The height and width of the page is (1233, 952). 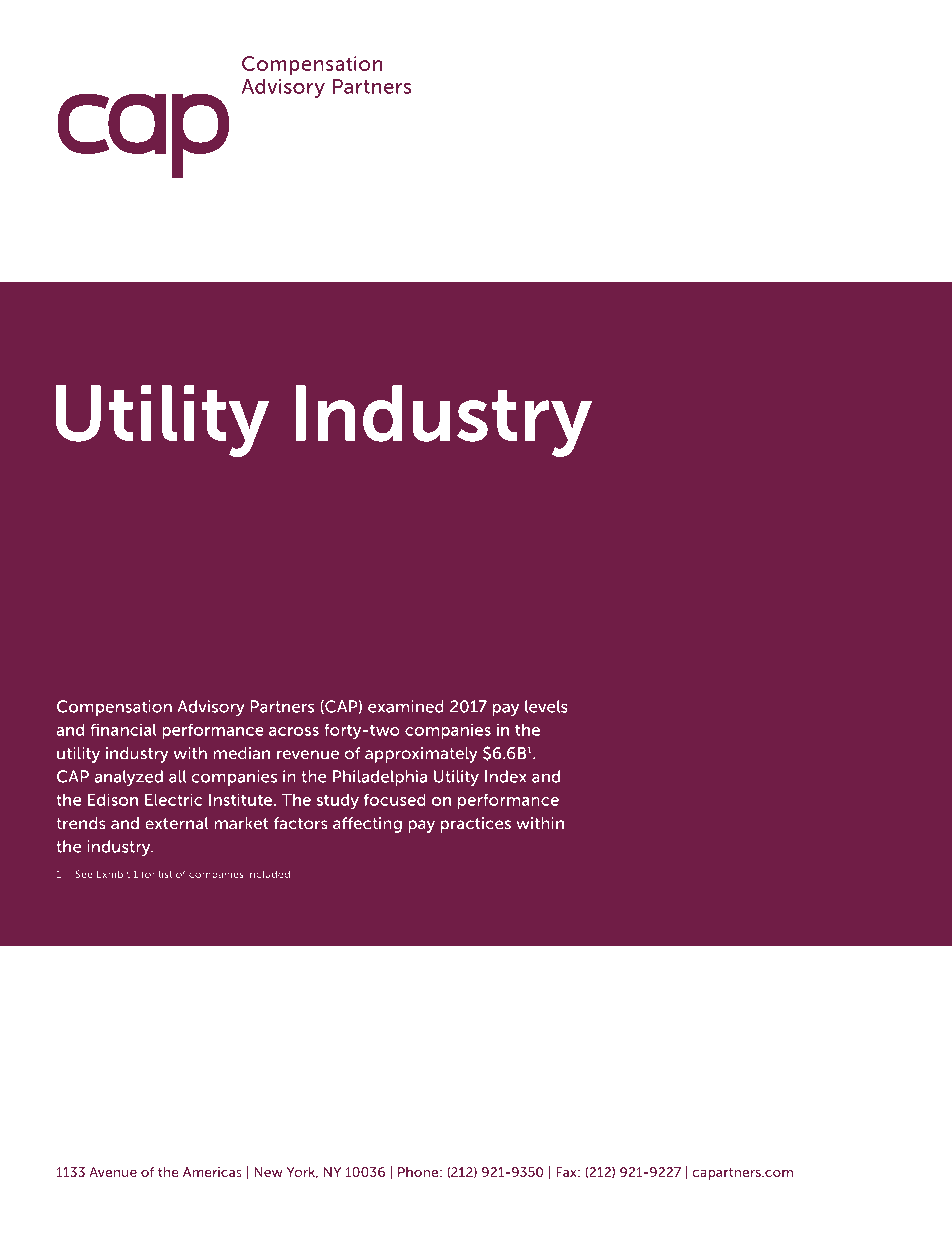 I want to click on Americas, so click(x=212, y=1172).
